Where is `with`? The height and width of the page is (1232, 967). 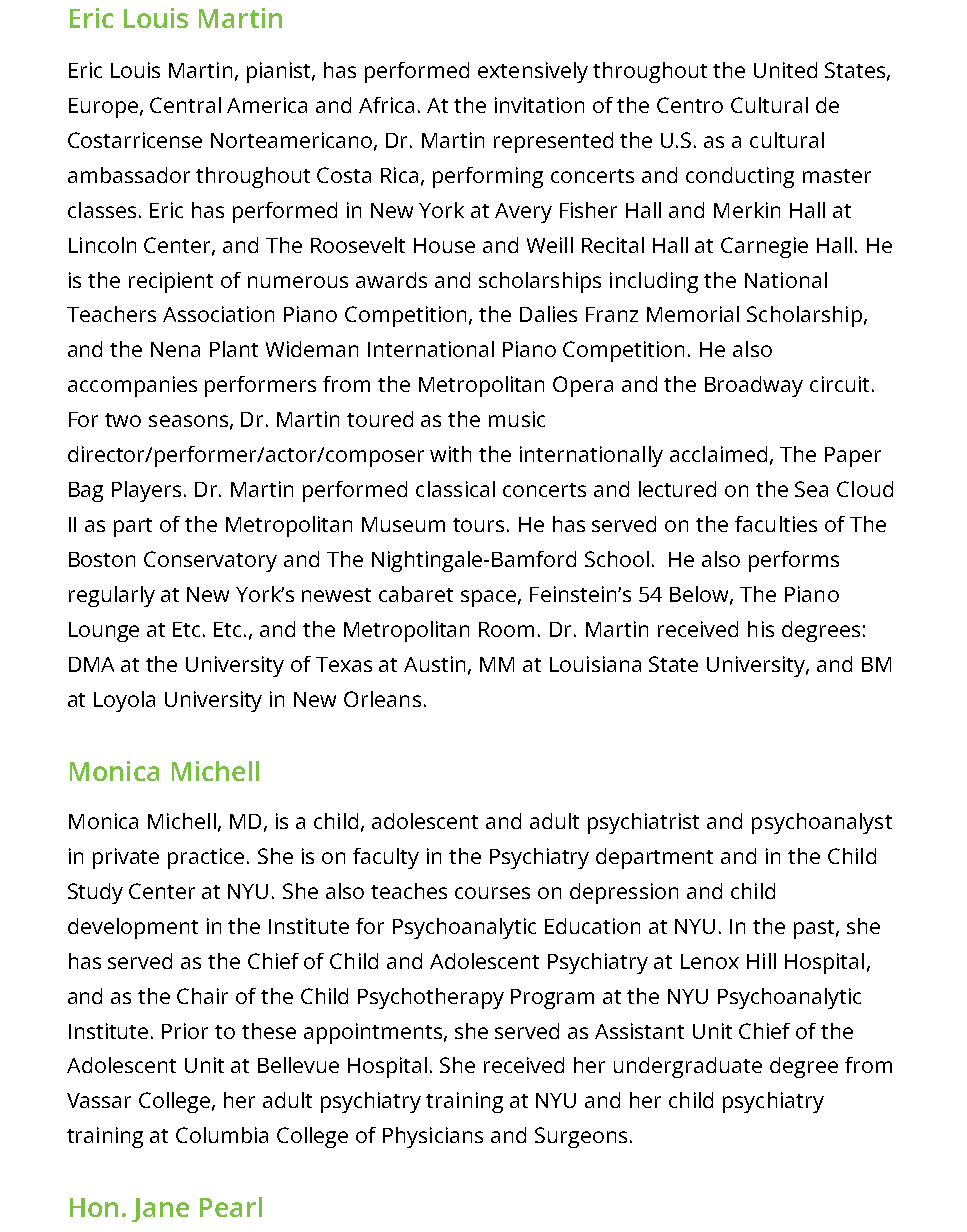 with is located at coordinates (450, 454).
